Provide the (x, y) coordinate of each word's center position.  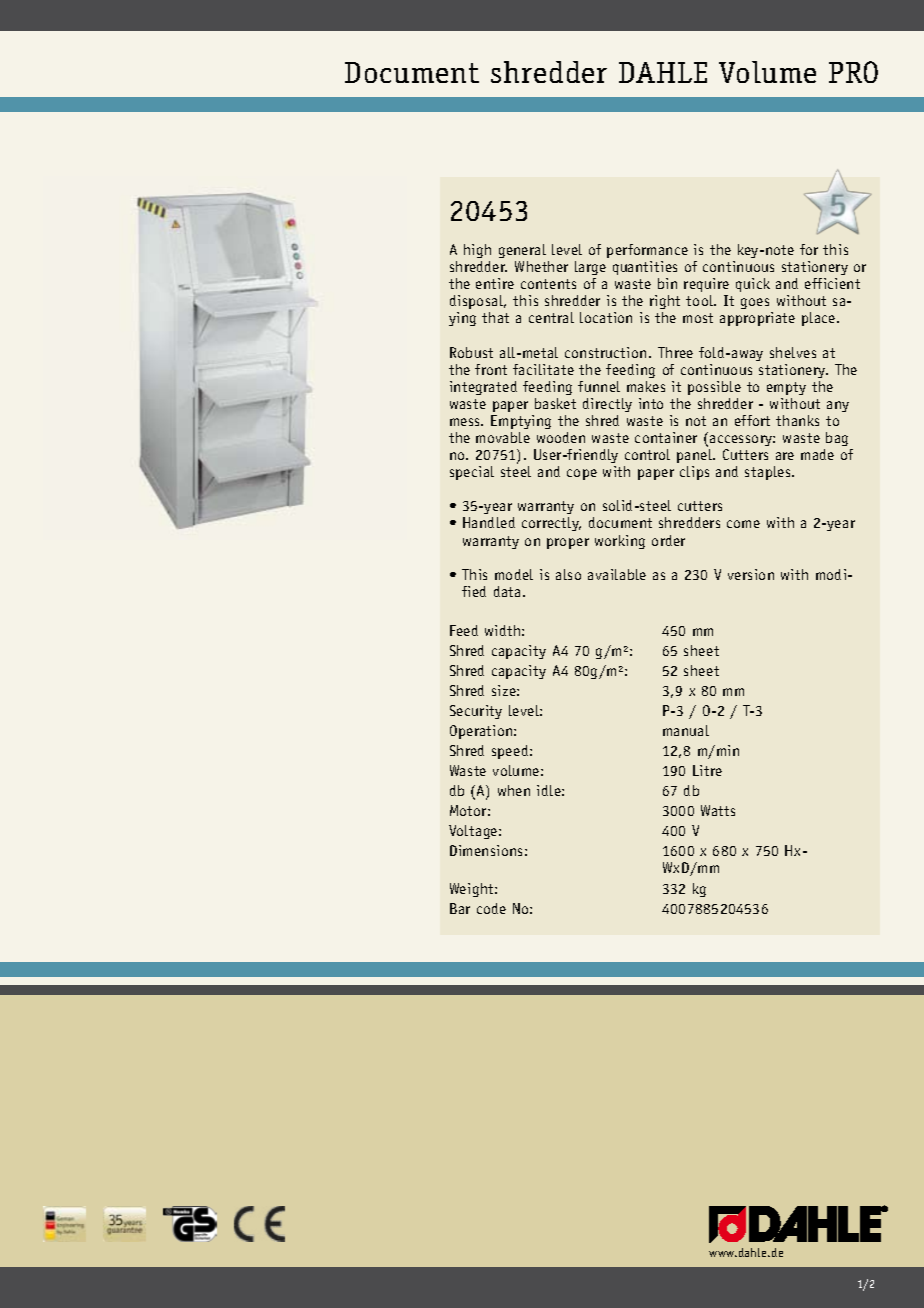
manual (686, 730)
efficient (832, 283)
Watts (718, 810)
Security (476, 712)
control (647, 454)
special (472, 473)
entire (495, 283)
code (491, 908)
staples (769, 473)
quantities (645, 268)
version (751, 574)
